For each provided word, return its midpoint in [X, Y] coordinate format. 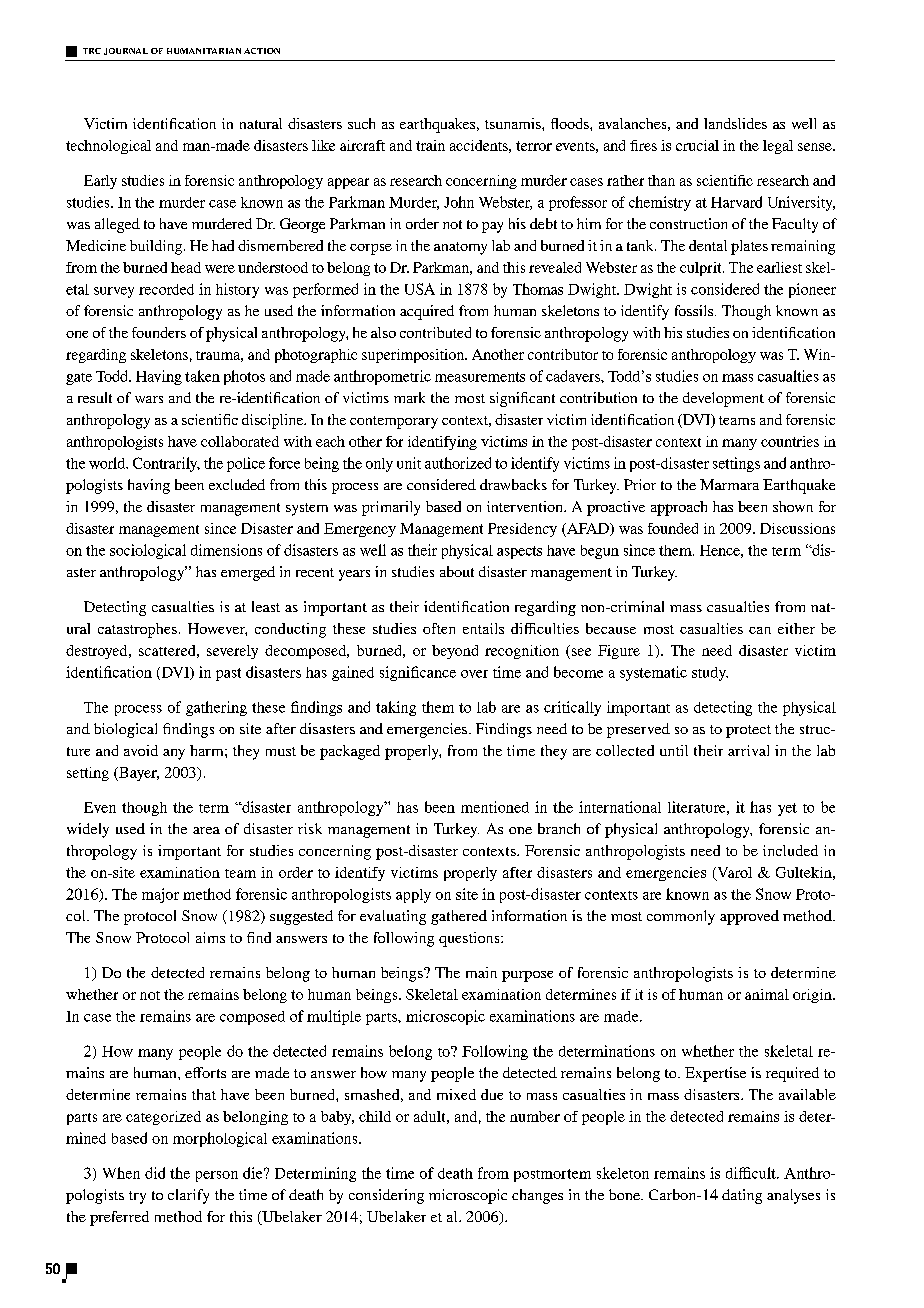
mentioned [495, 807]
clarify [188, 1196]
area [206, 830]
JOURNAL [126, 51]
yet [787, 809]
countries [790, 441]
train [430, 145]
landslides [735, 123]
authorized [458, 463]
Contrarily [166, 464]
